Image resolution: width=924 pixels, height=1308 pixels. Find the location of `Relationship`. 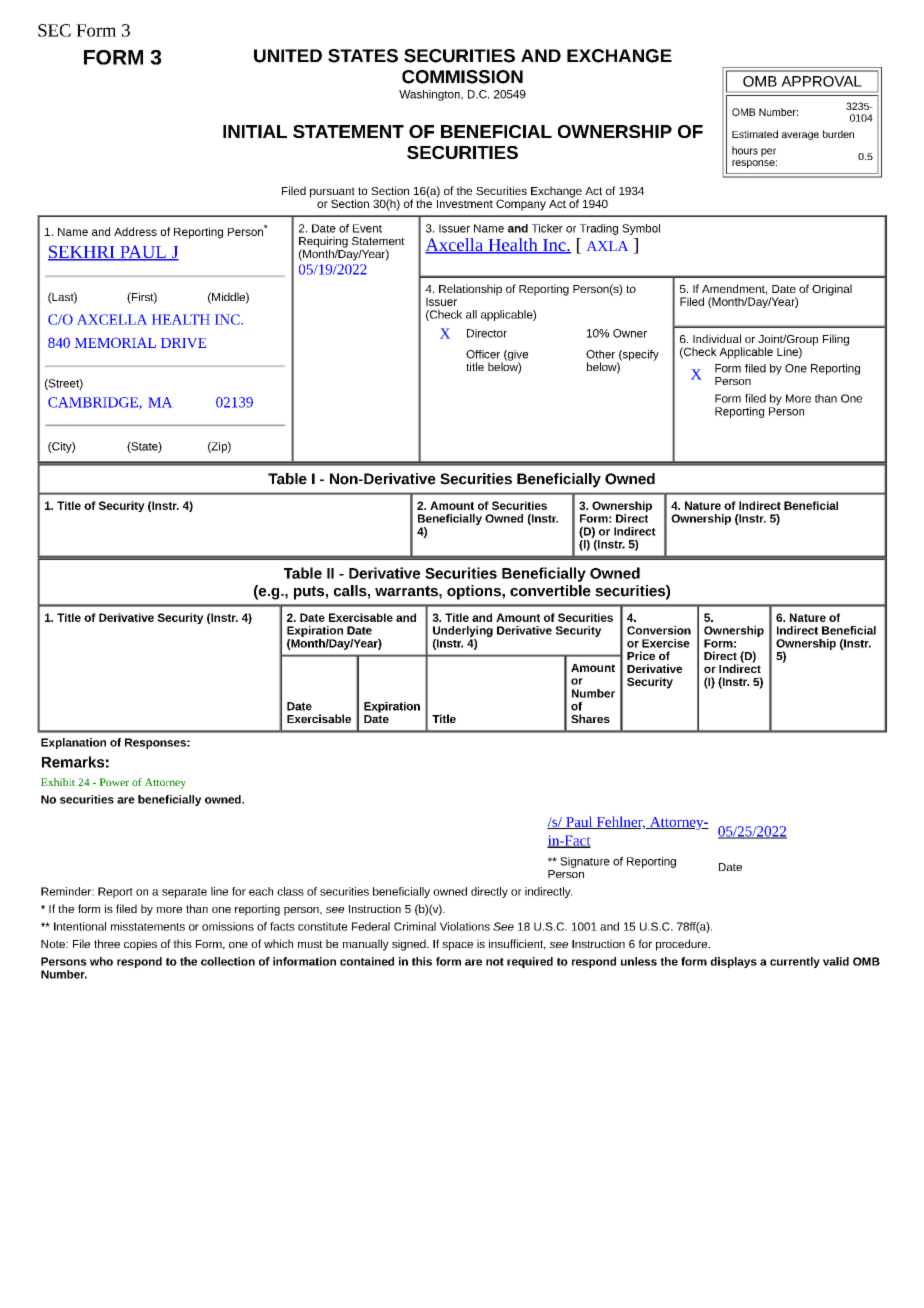

Relationship is located at coordinates (470, 290).
